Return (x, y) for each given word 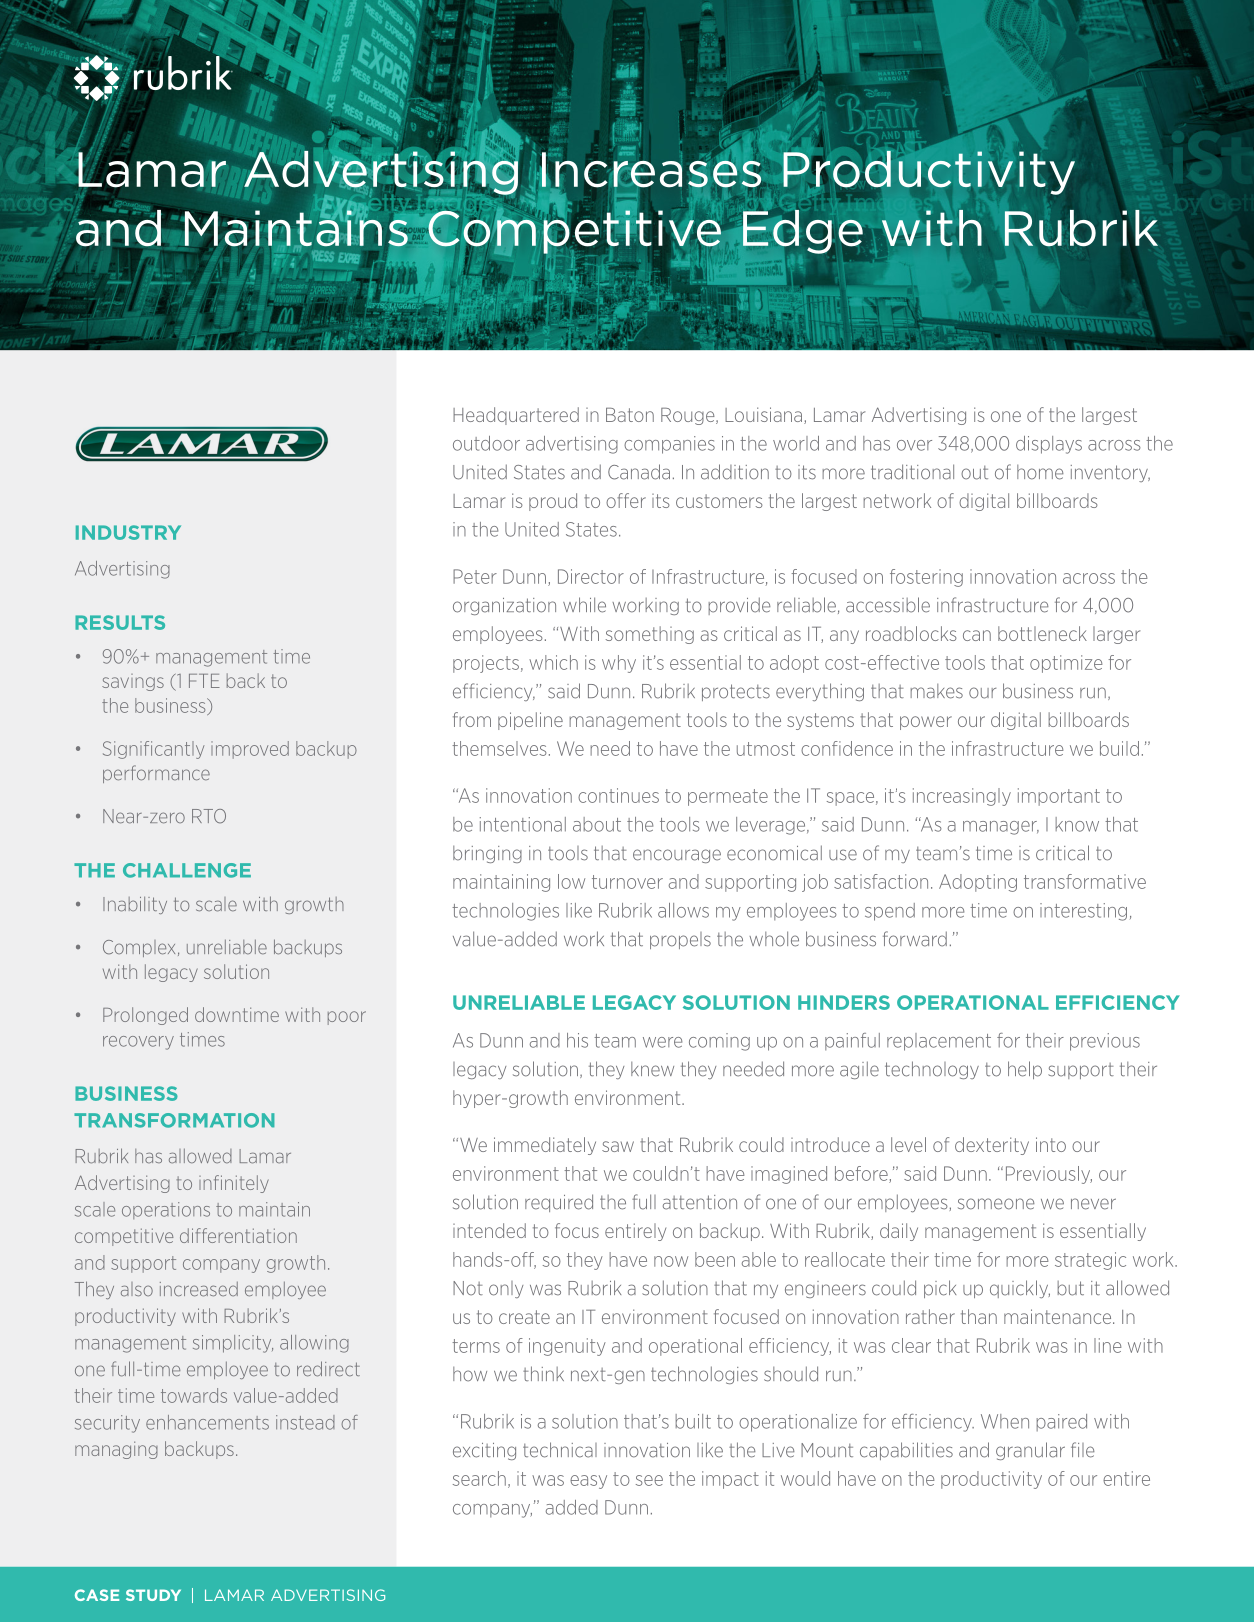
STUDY (153, 1595)
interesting (1083, 912)
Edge (803, 232)
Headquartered (516, 416)
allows (683, 910)
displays (1049, 445)
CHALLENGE (187, 870)
